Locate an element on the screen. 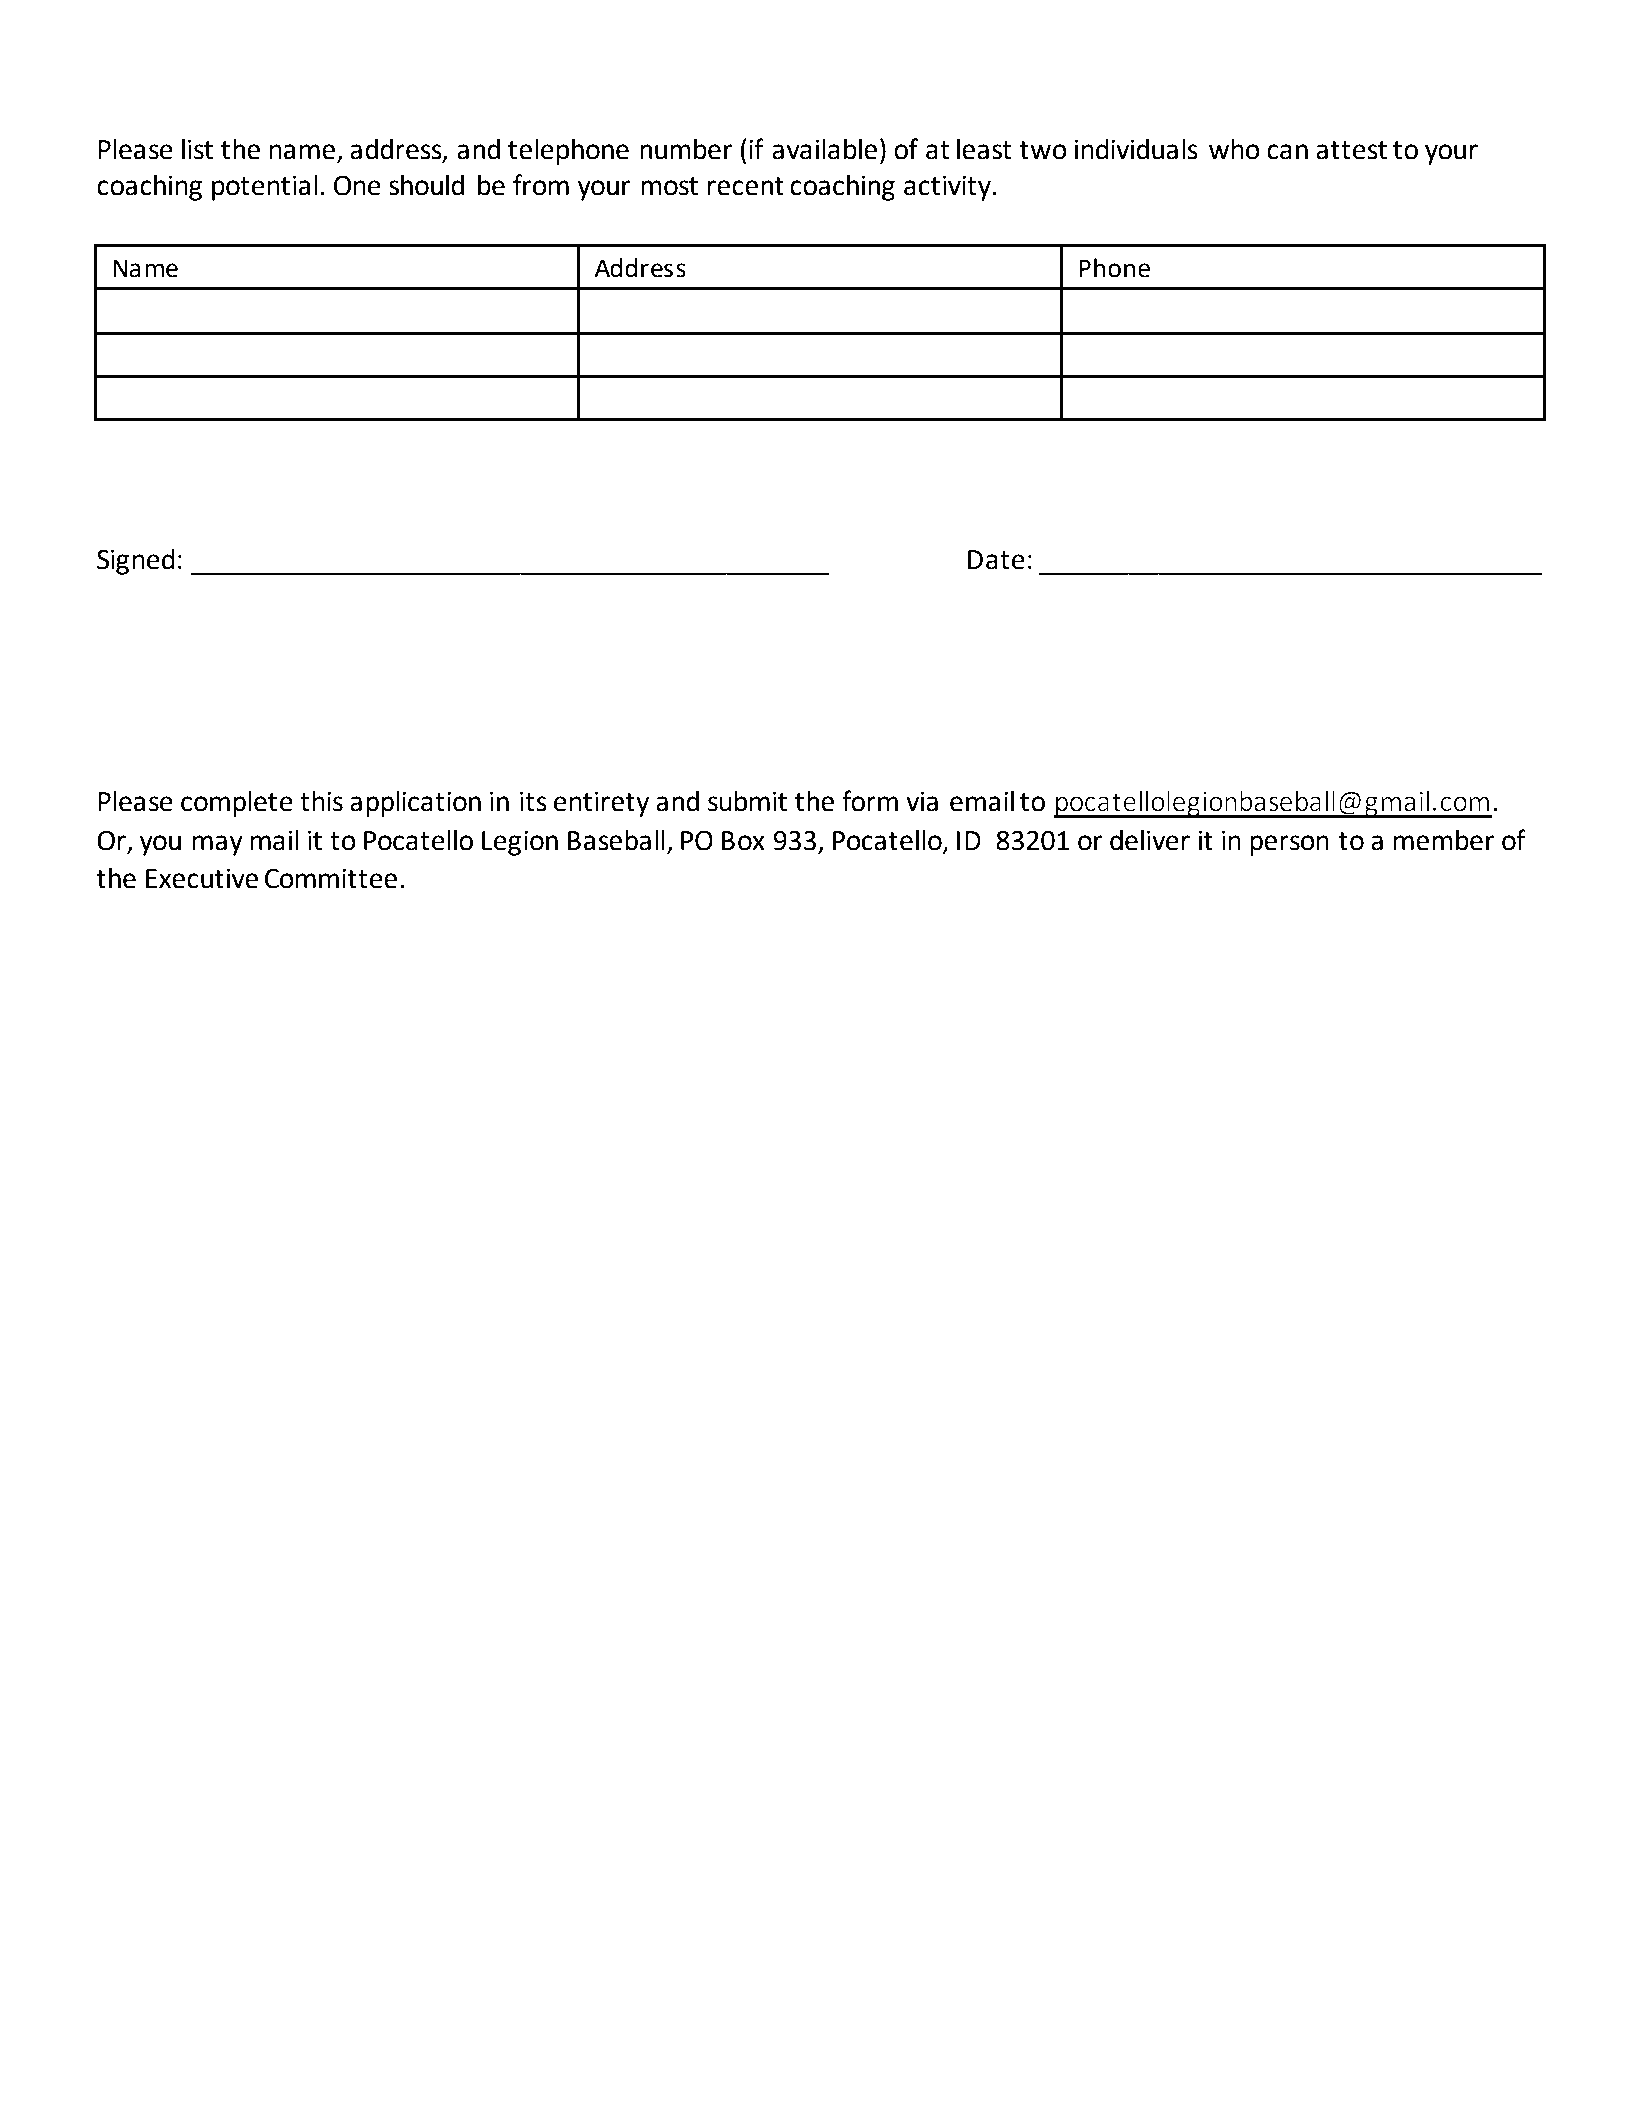 The width and height of the screenshot is (1640, 2122). should is located at coordinates (426, 185).
